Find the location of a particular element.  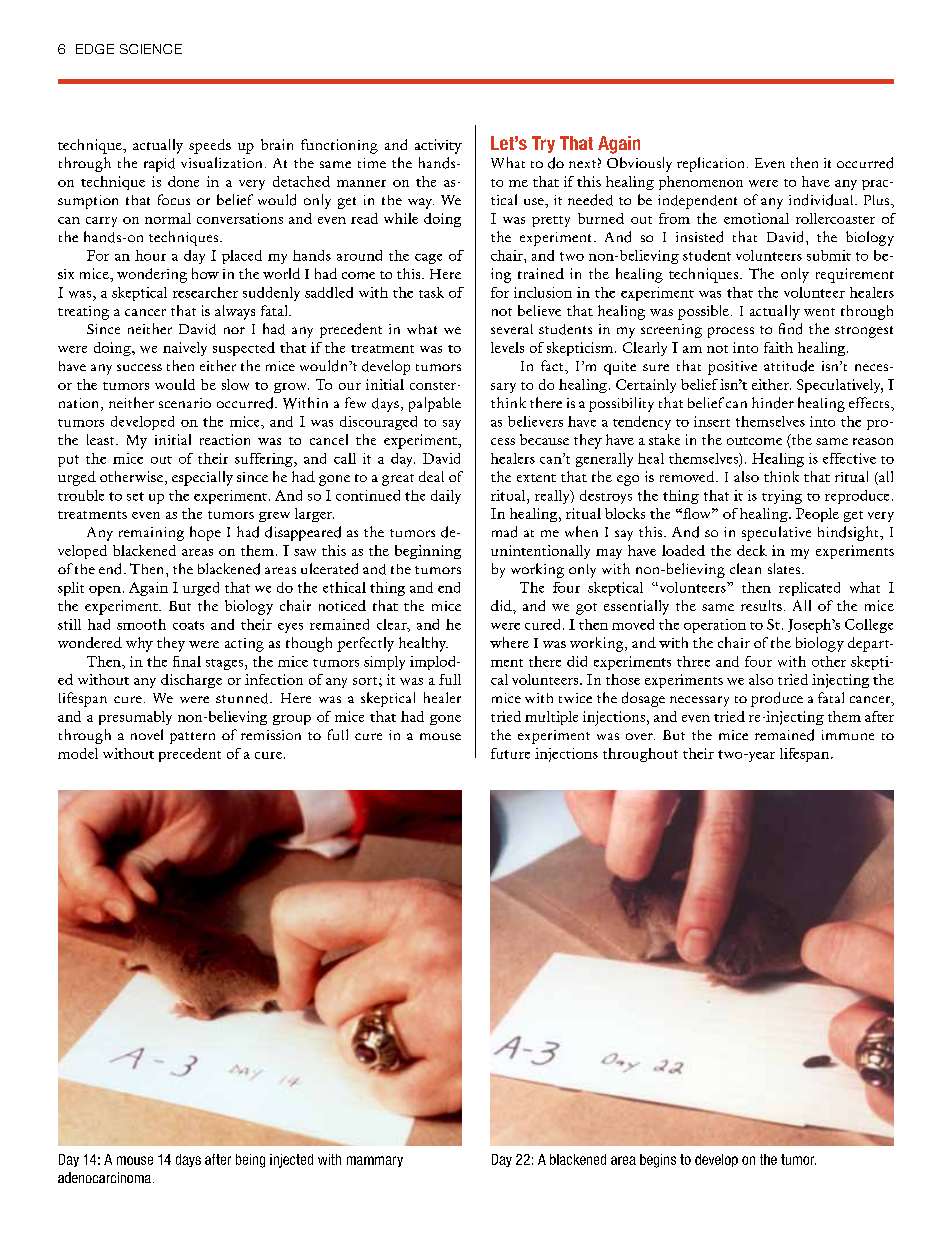

activity is located at coordinates (438, 146).
